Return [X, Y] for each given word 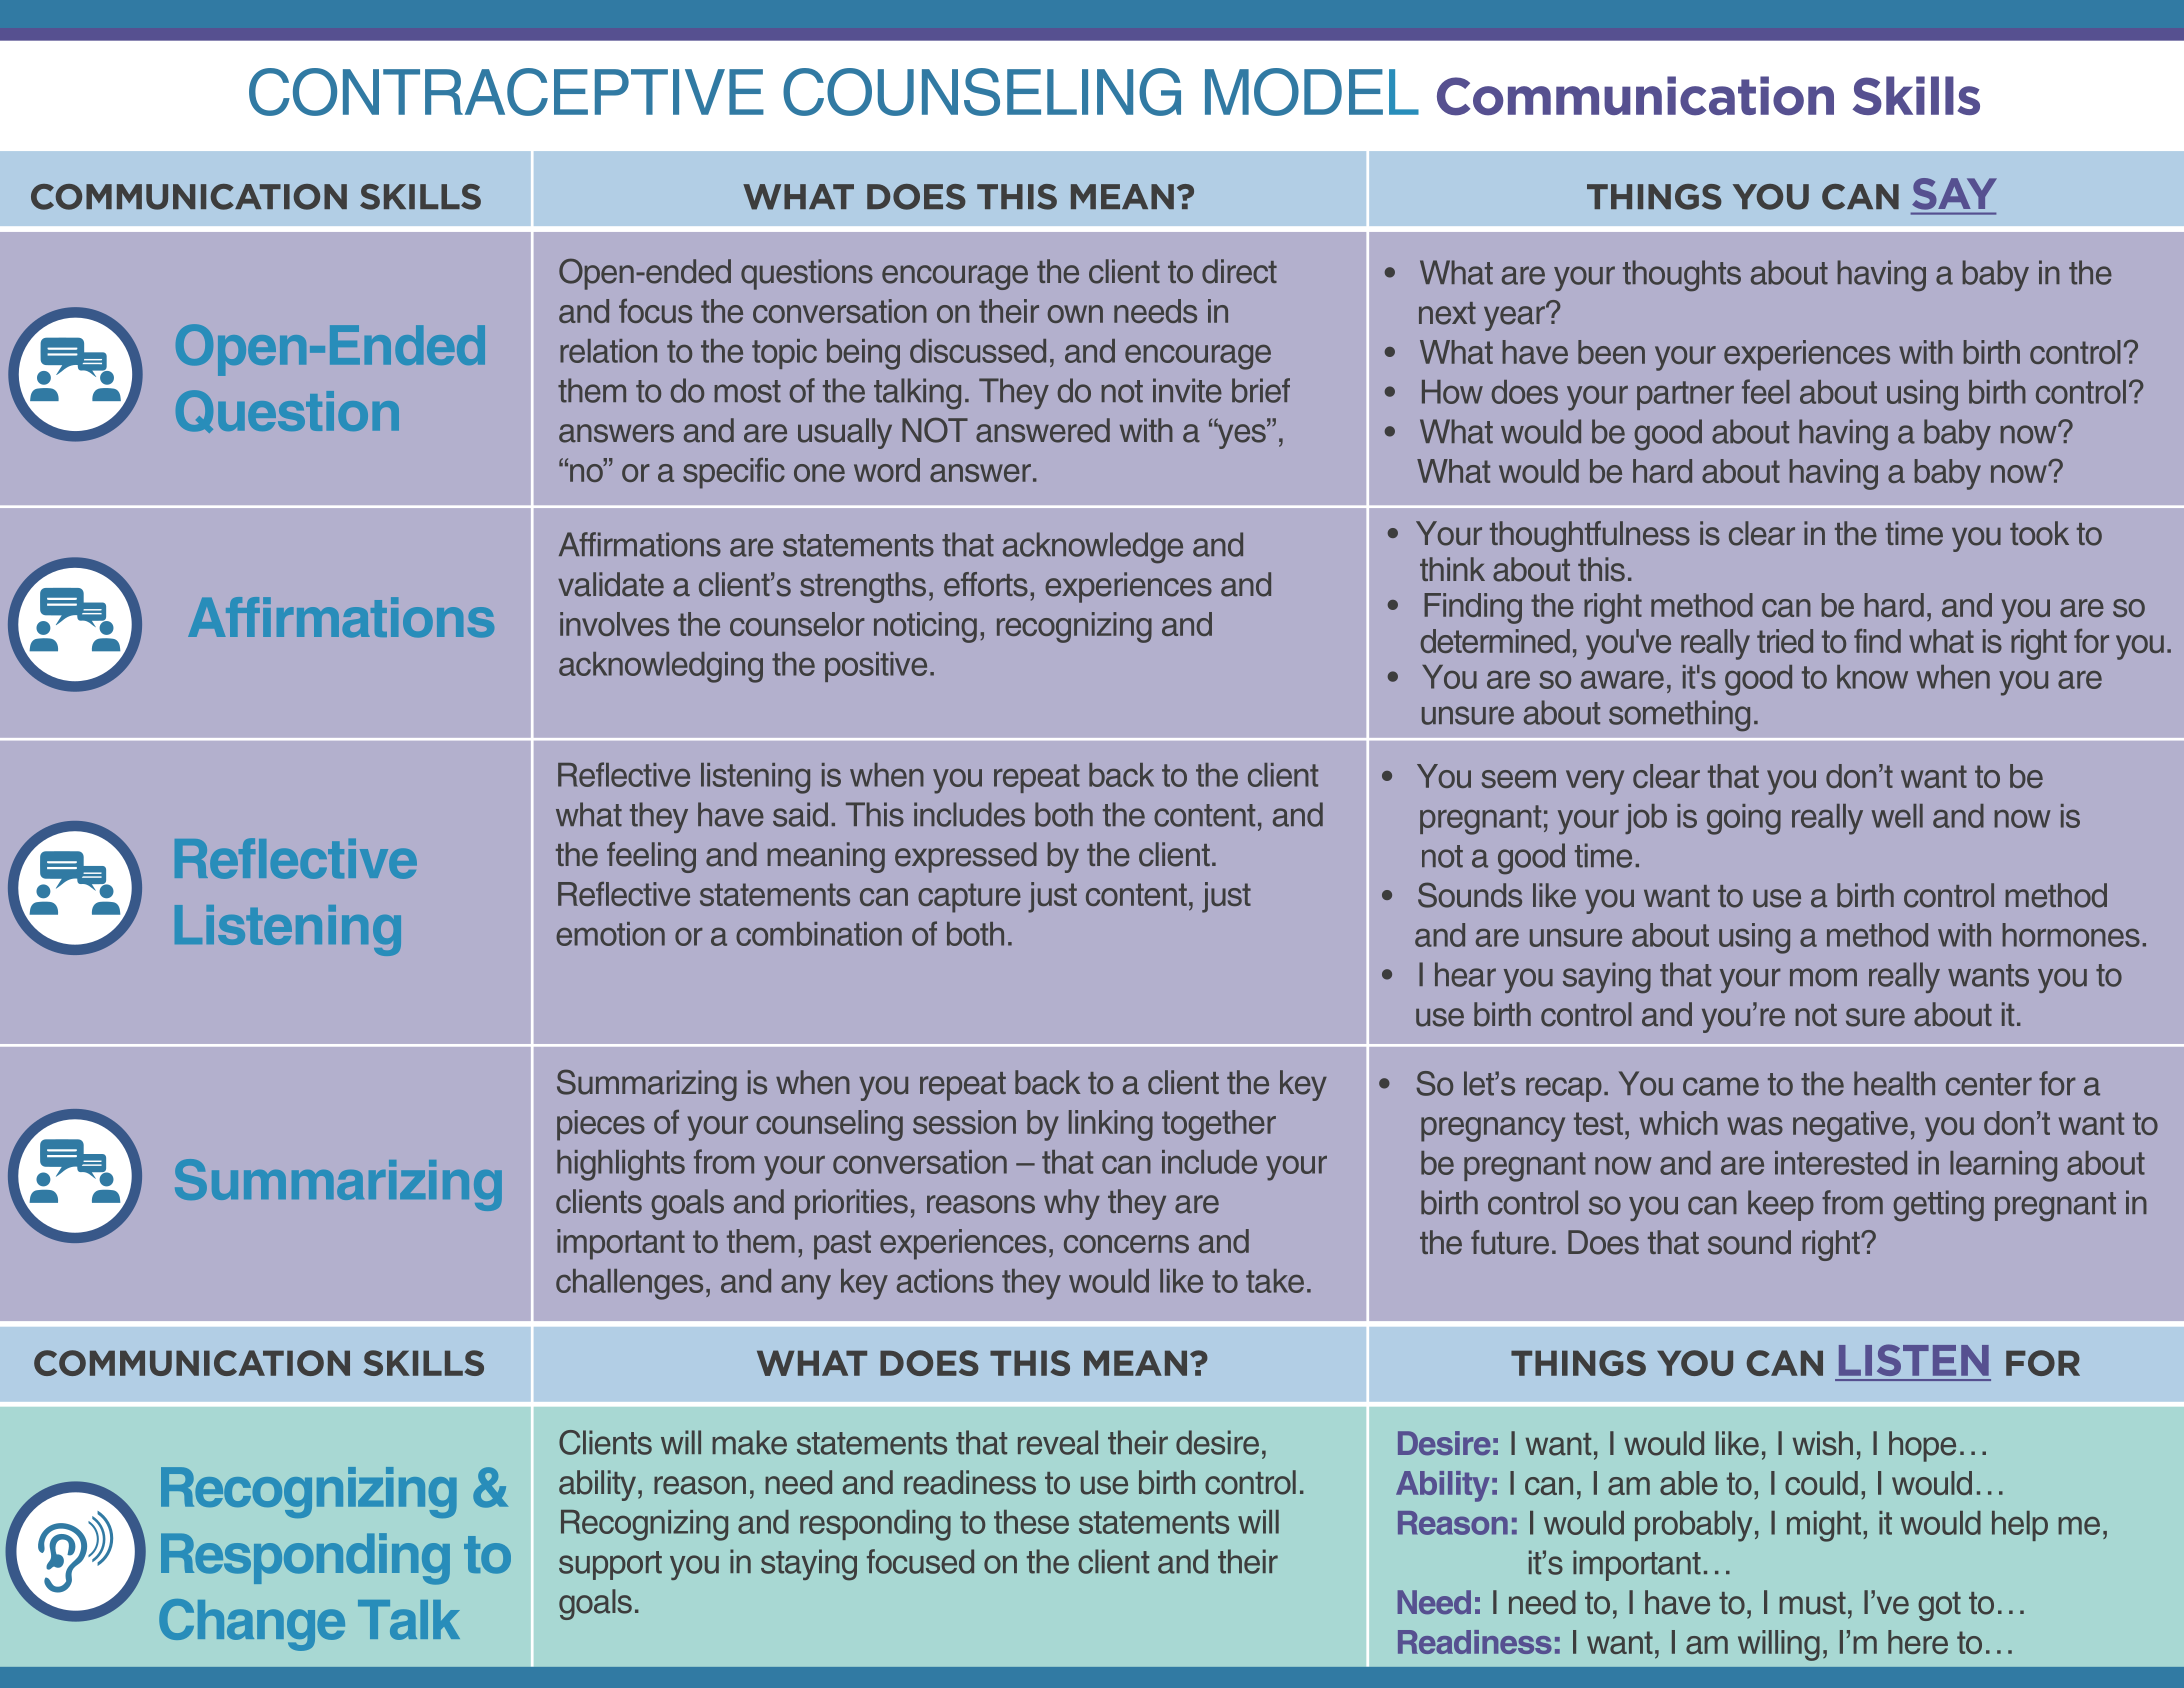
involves [614, 624]
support [610, 1565]
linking [1111, 1125]
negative [1850, 1126]
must [1812, 1603]
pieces [601, 1125]
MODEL [1312, 92]
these [1031, 1522]
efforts [986, 584]
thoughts [1682, 275]
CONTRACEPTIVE [506, 92]
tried [1785, 641]
